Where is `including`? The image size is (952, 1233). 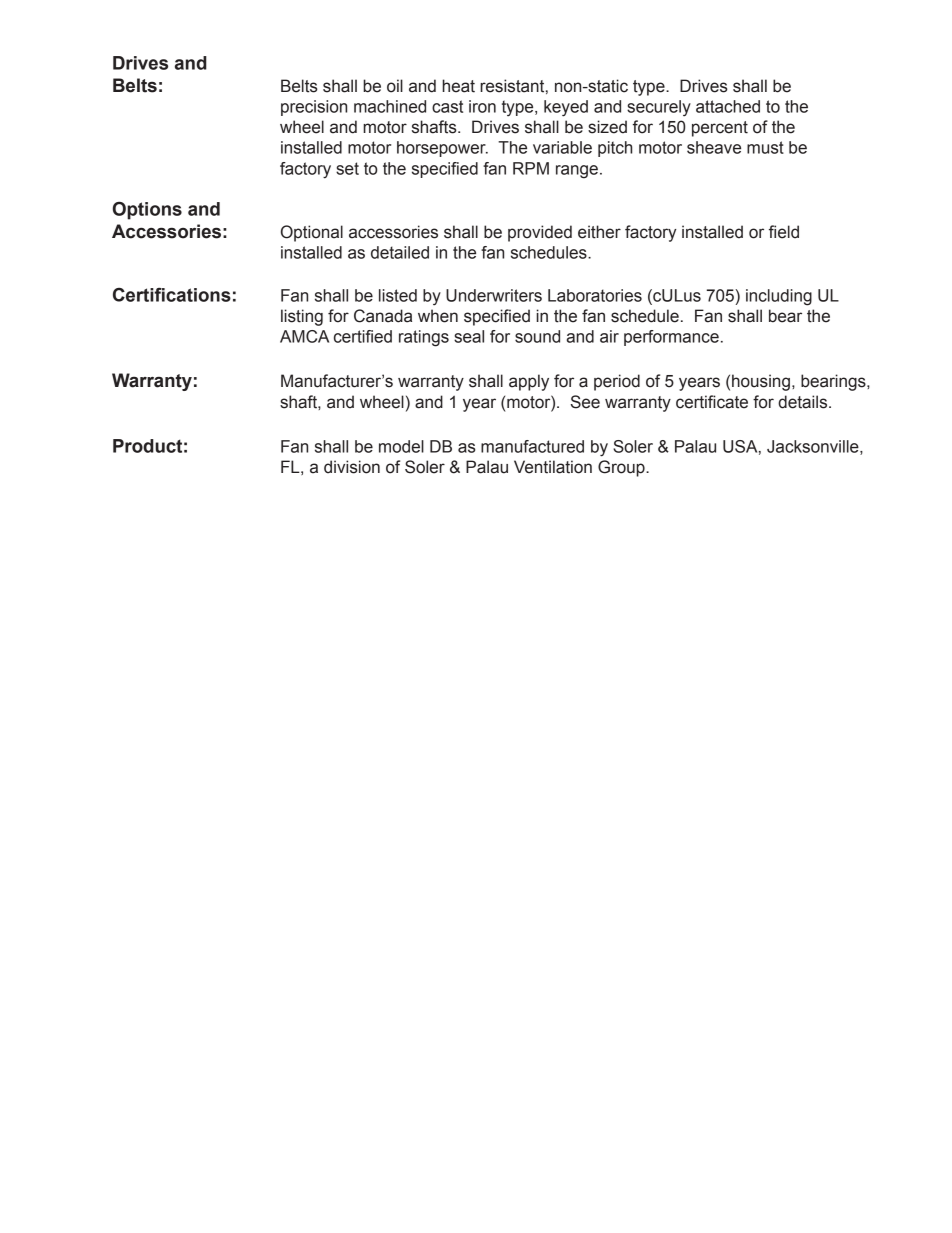 including is located at coordinates (779, 297).
